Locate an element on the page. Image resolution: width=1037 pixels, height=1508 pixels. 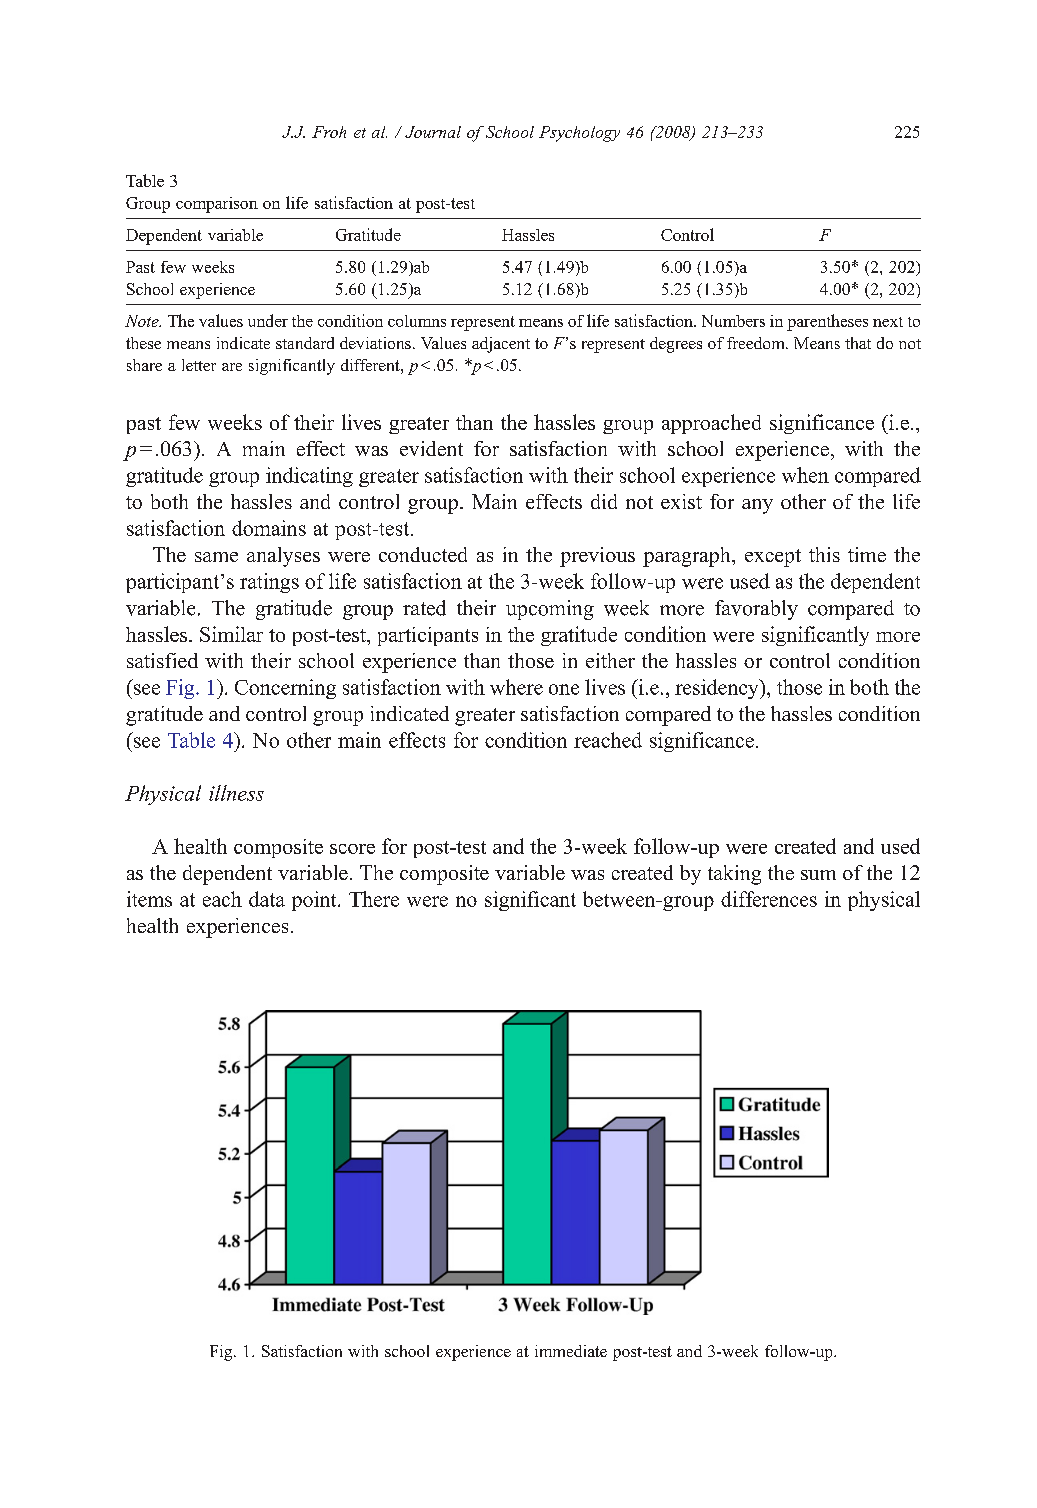
differences is located at coordinates (769, 899).
